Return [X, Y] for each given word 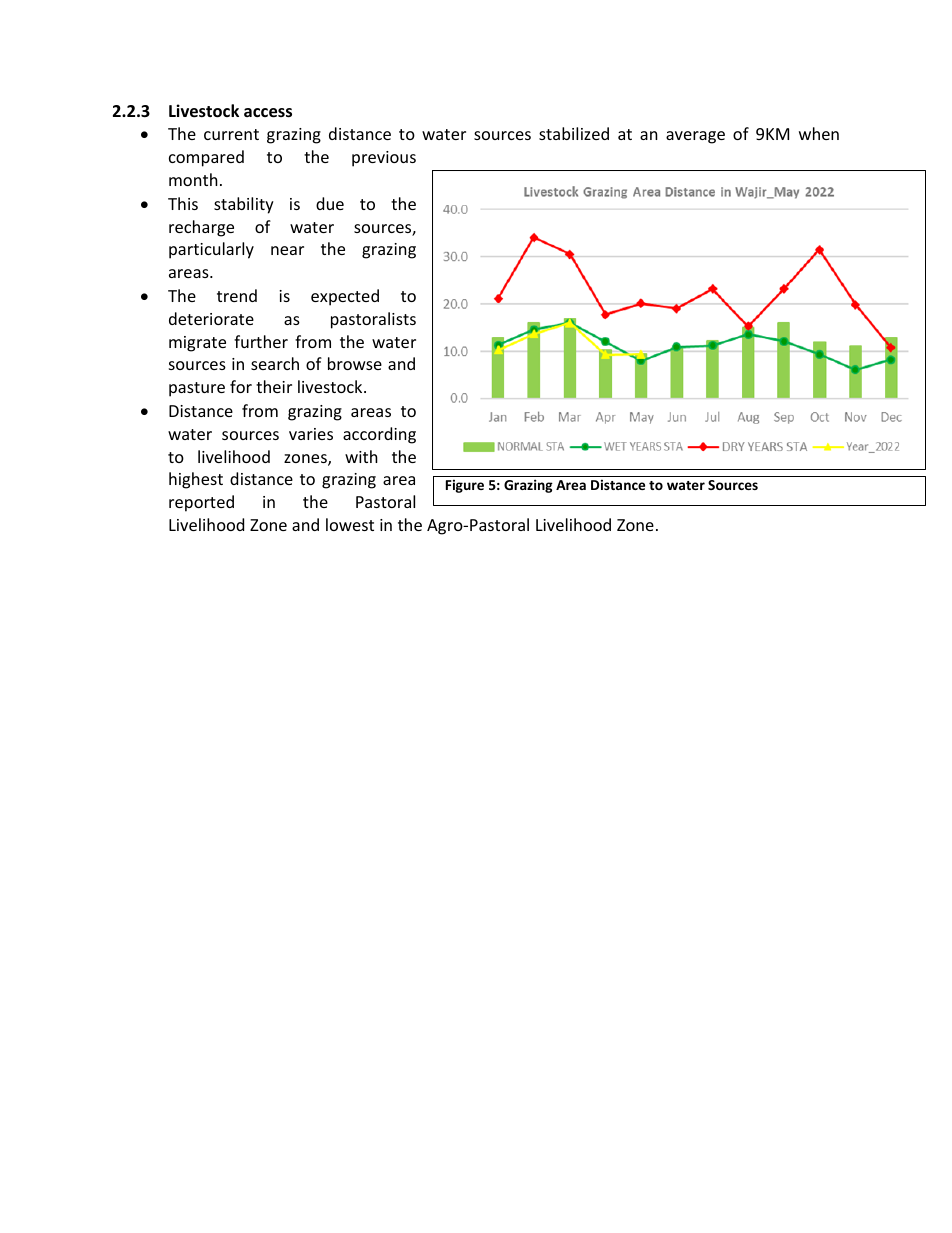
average [695, 137]
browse [355, 363]
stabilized [574, 133]
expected [345, 297]
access [268, 113]
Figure [465, 486]
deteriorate [211, 318]
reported [201, 503]
